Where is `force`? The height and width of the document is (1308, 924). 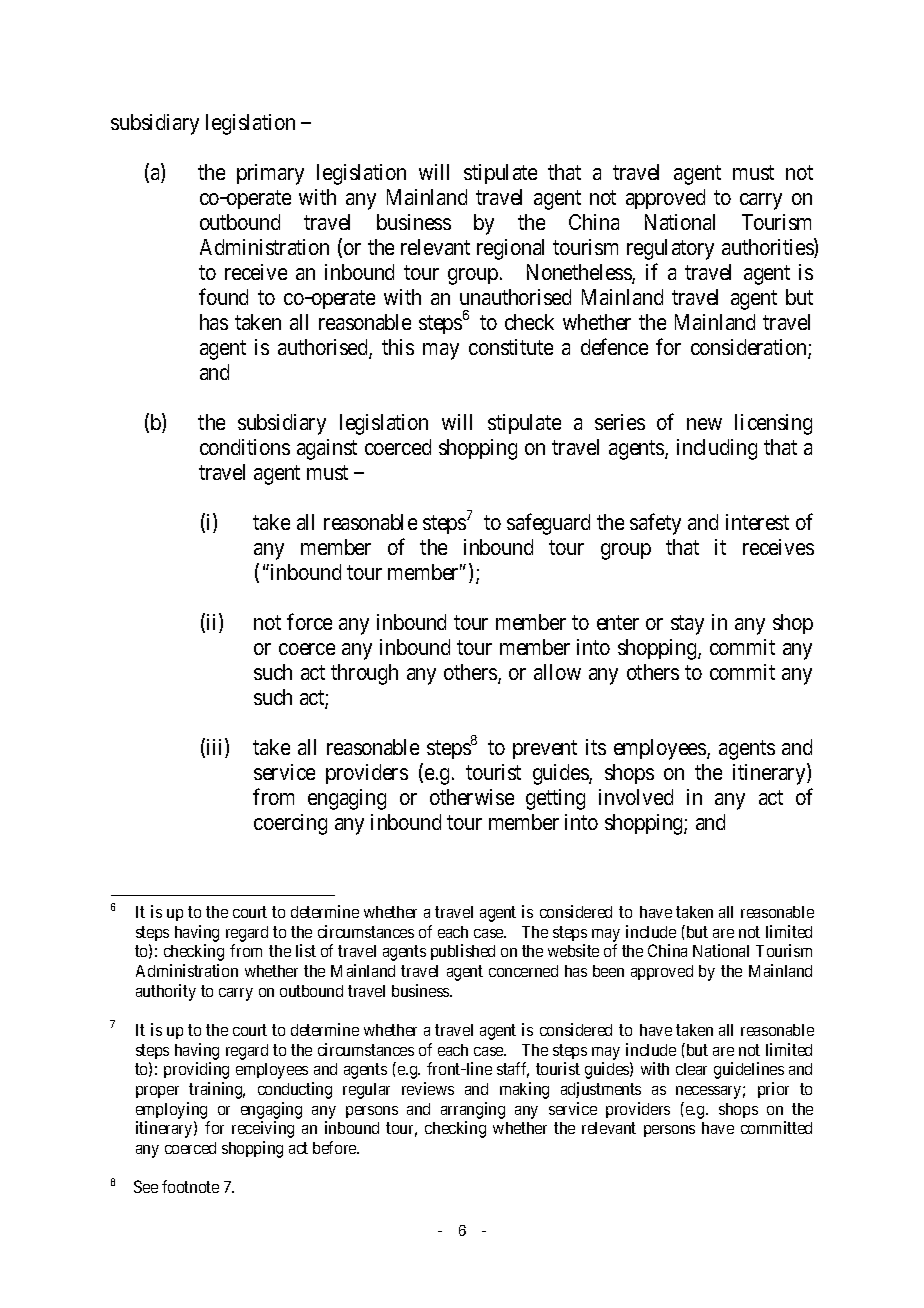 force is located at coordinates (309, 621).
